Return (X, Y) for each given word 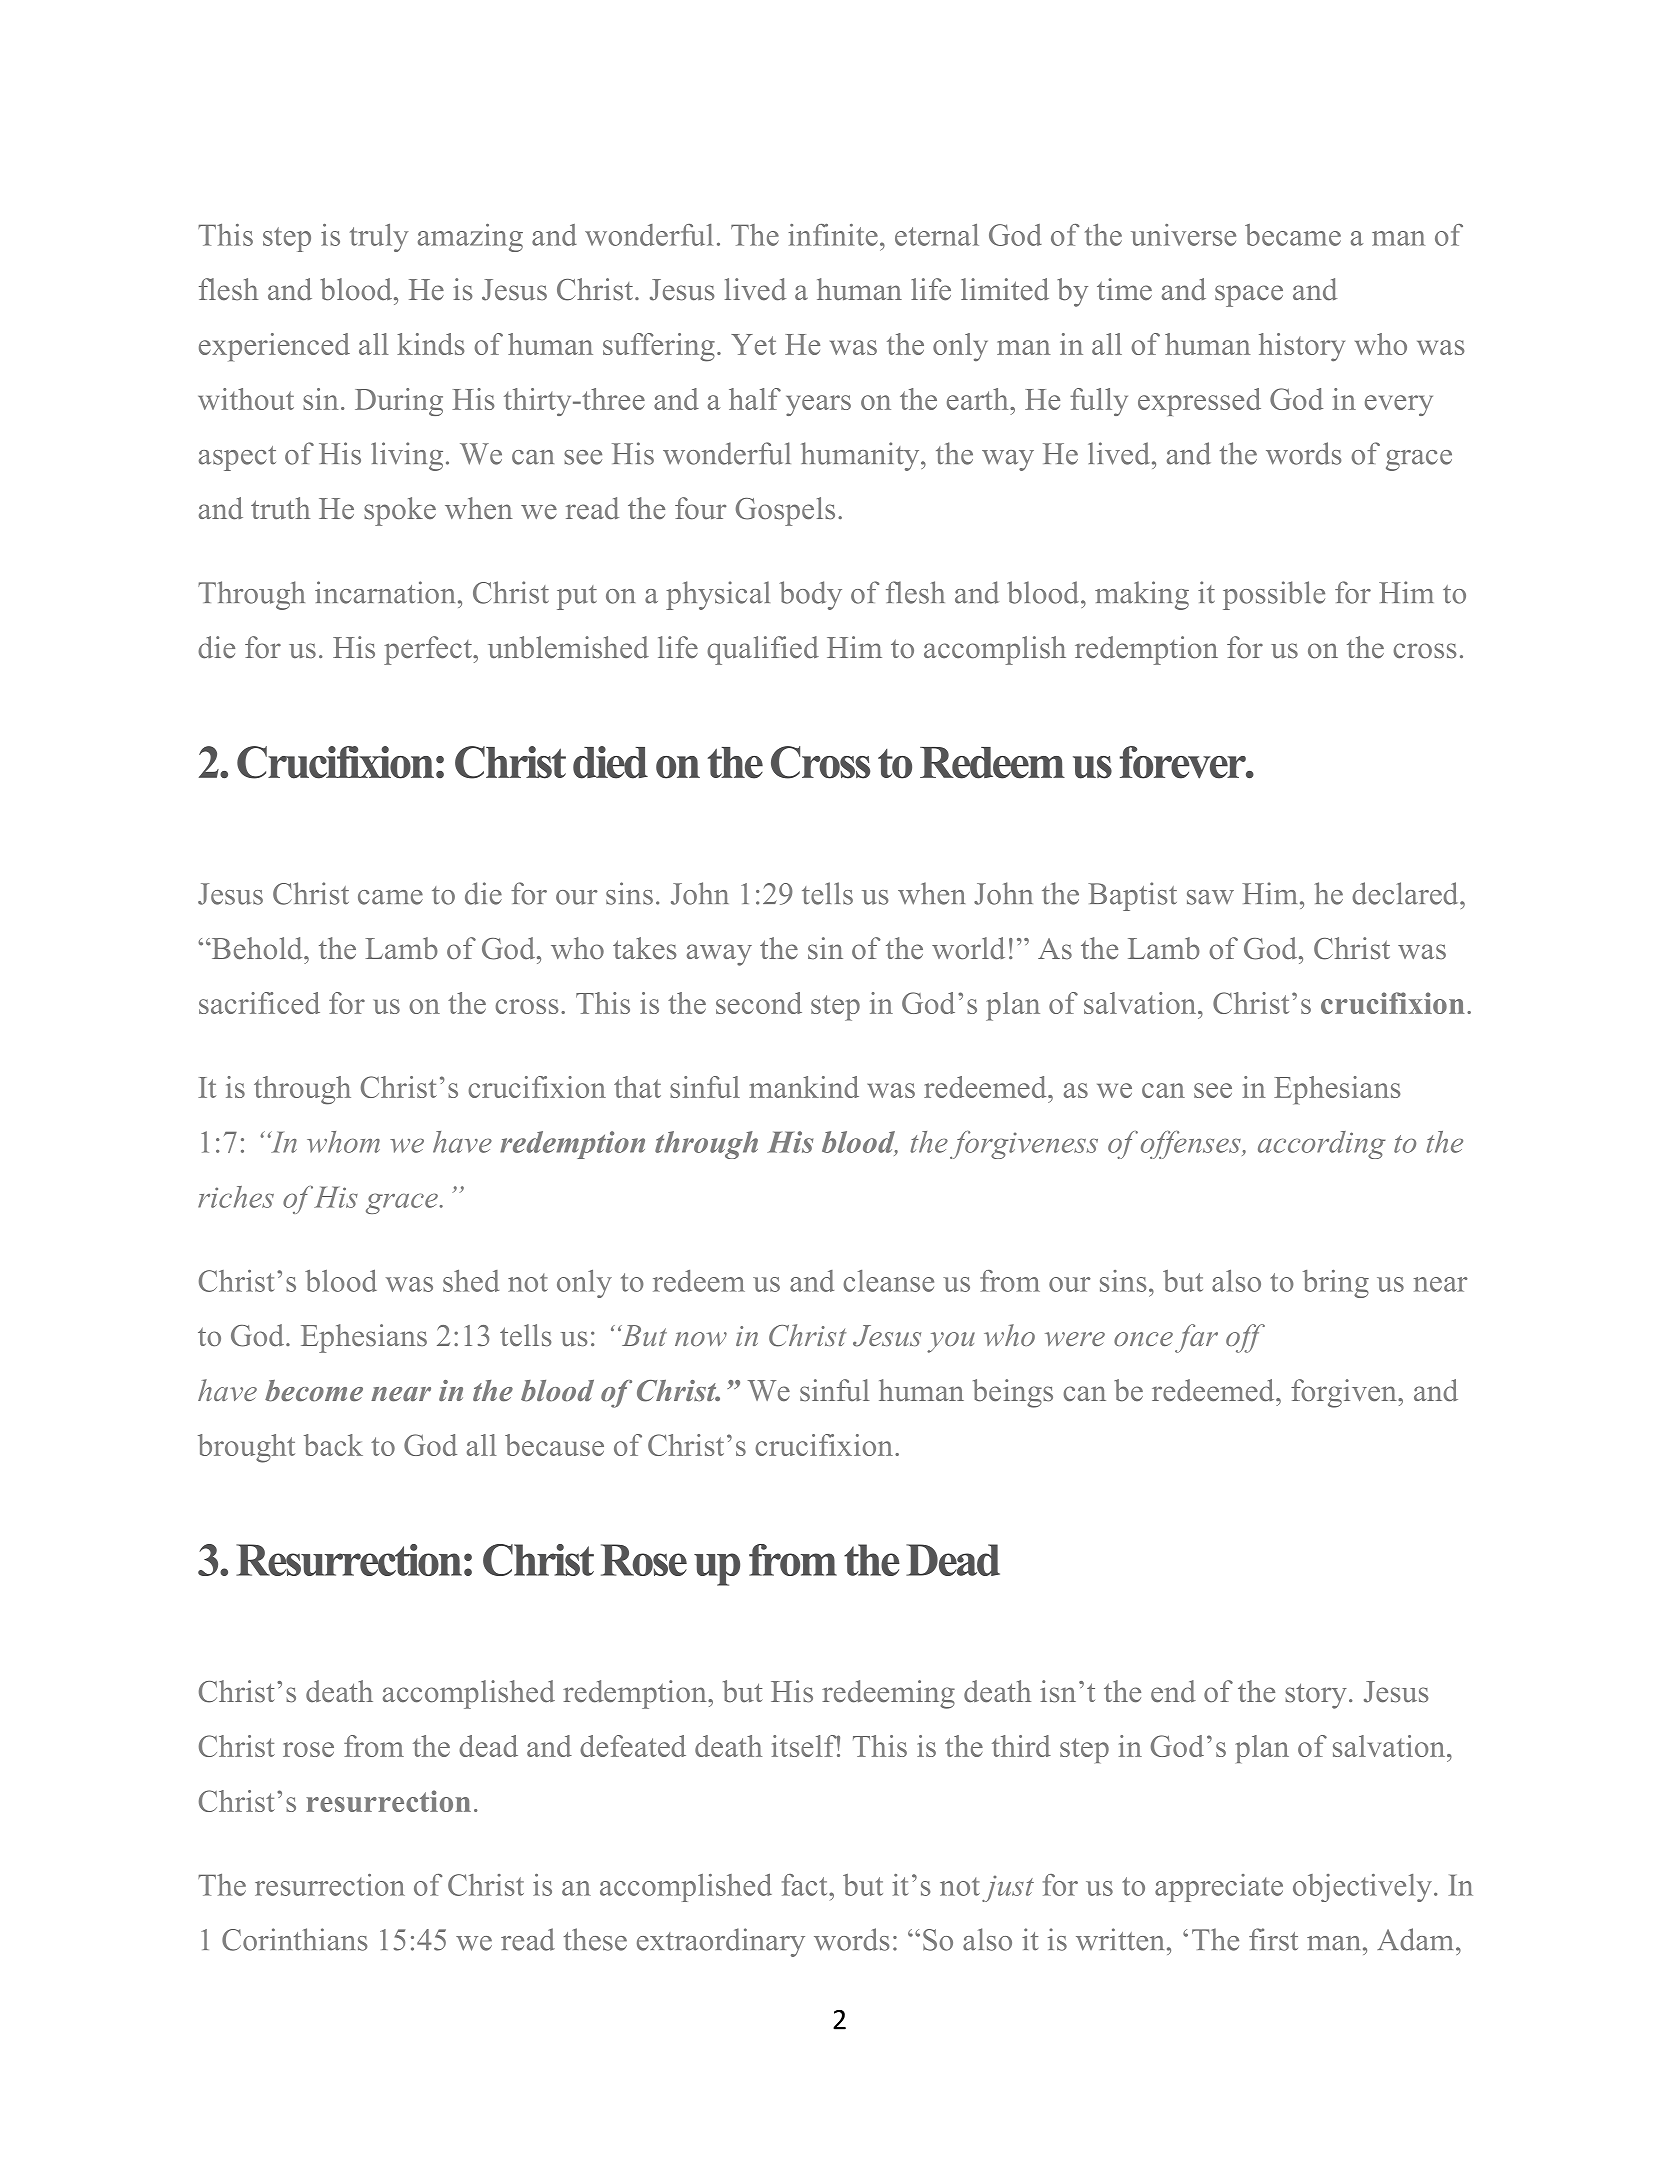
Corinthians (295, 1939)
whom (343, 1142)
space (1249, 296)
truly (379, 238)
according (1322, 1145)
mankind (804, 1087)
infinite (833, 235)
